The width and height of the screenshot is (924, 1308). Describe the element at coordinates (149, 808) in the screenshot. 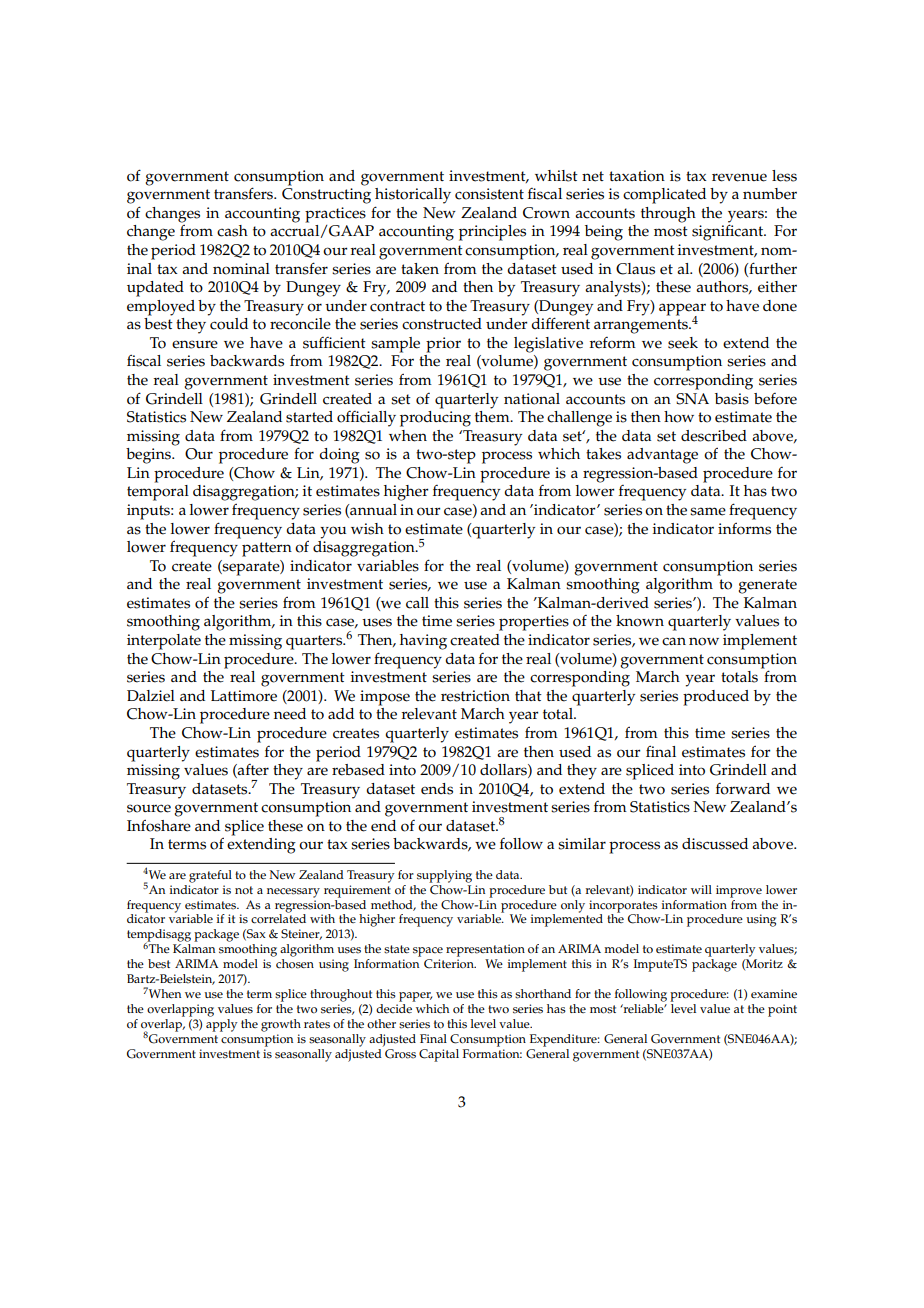

I see `source` at that location.
